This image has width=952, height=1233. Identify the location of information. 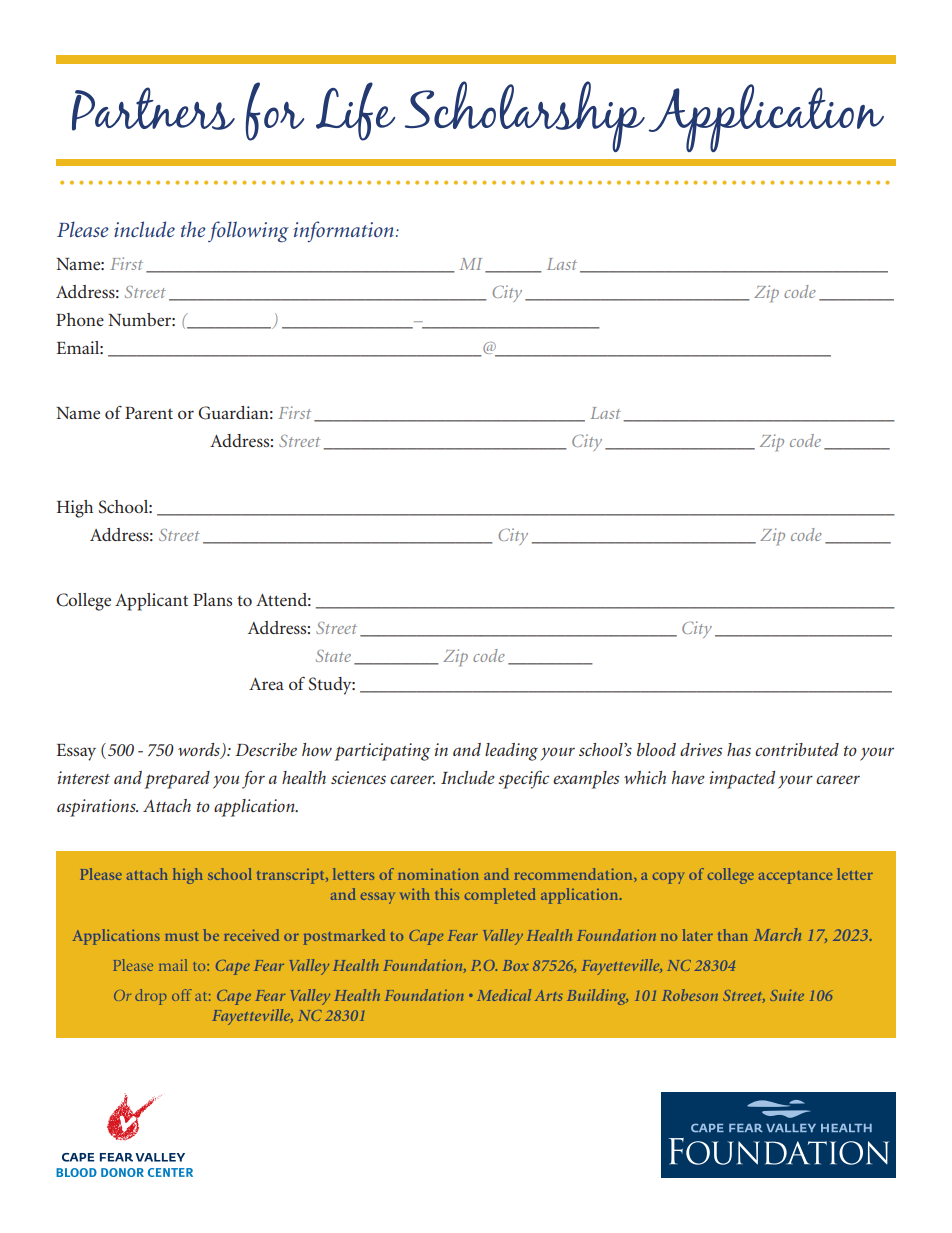
(343, 231).
